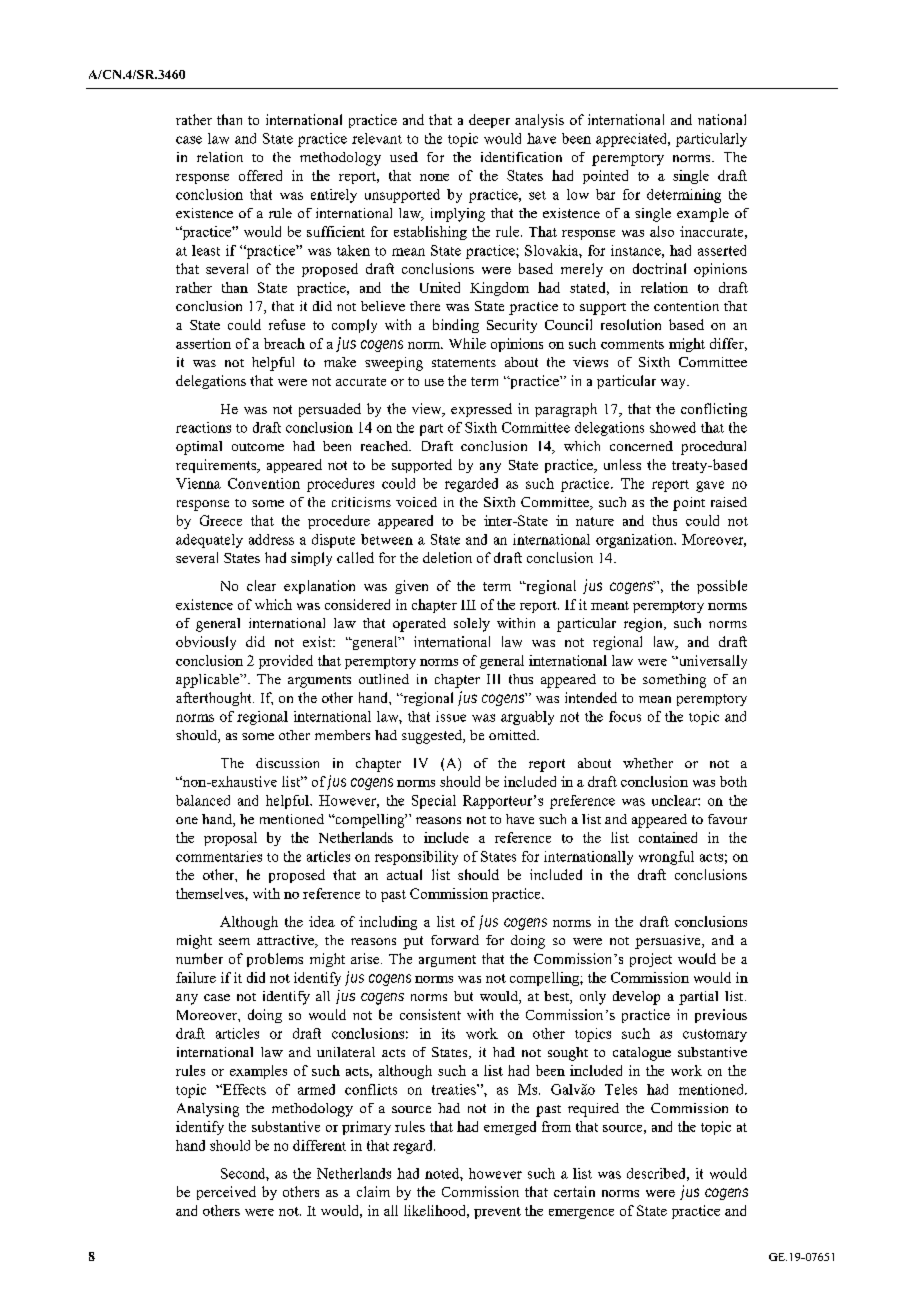 Image resolution: width=924 pixels, height=1308 pixels. What do you see at coordinates (472, 625) in the page?
I see `solely` at bounding box center [472, 625].
